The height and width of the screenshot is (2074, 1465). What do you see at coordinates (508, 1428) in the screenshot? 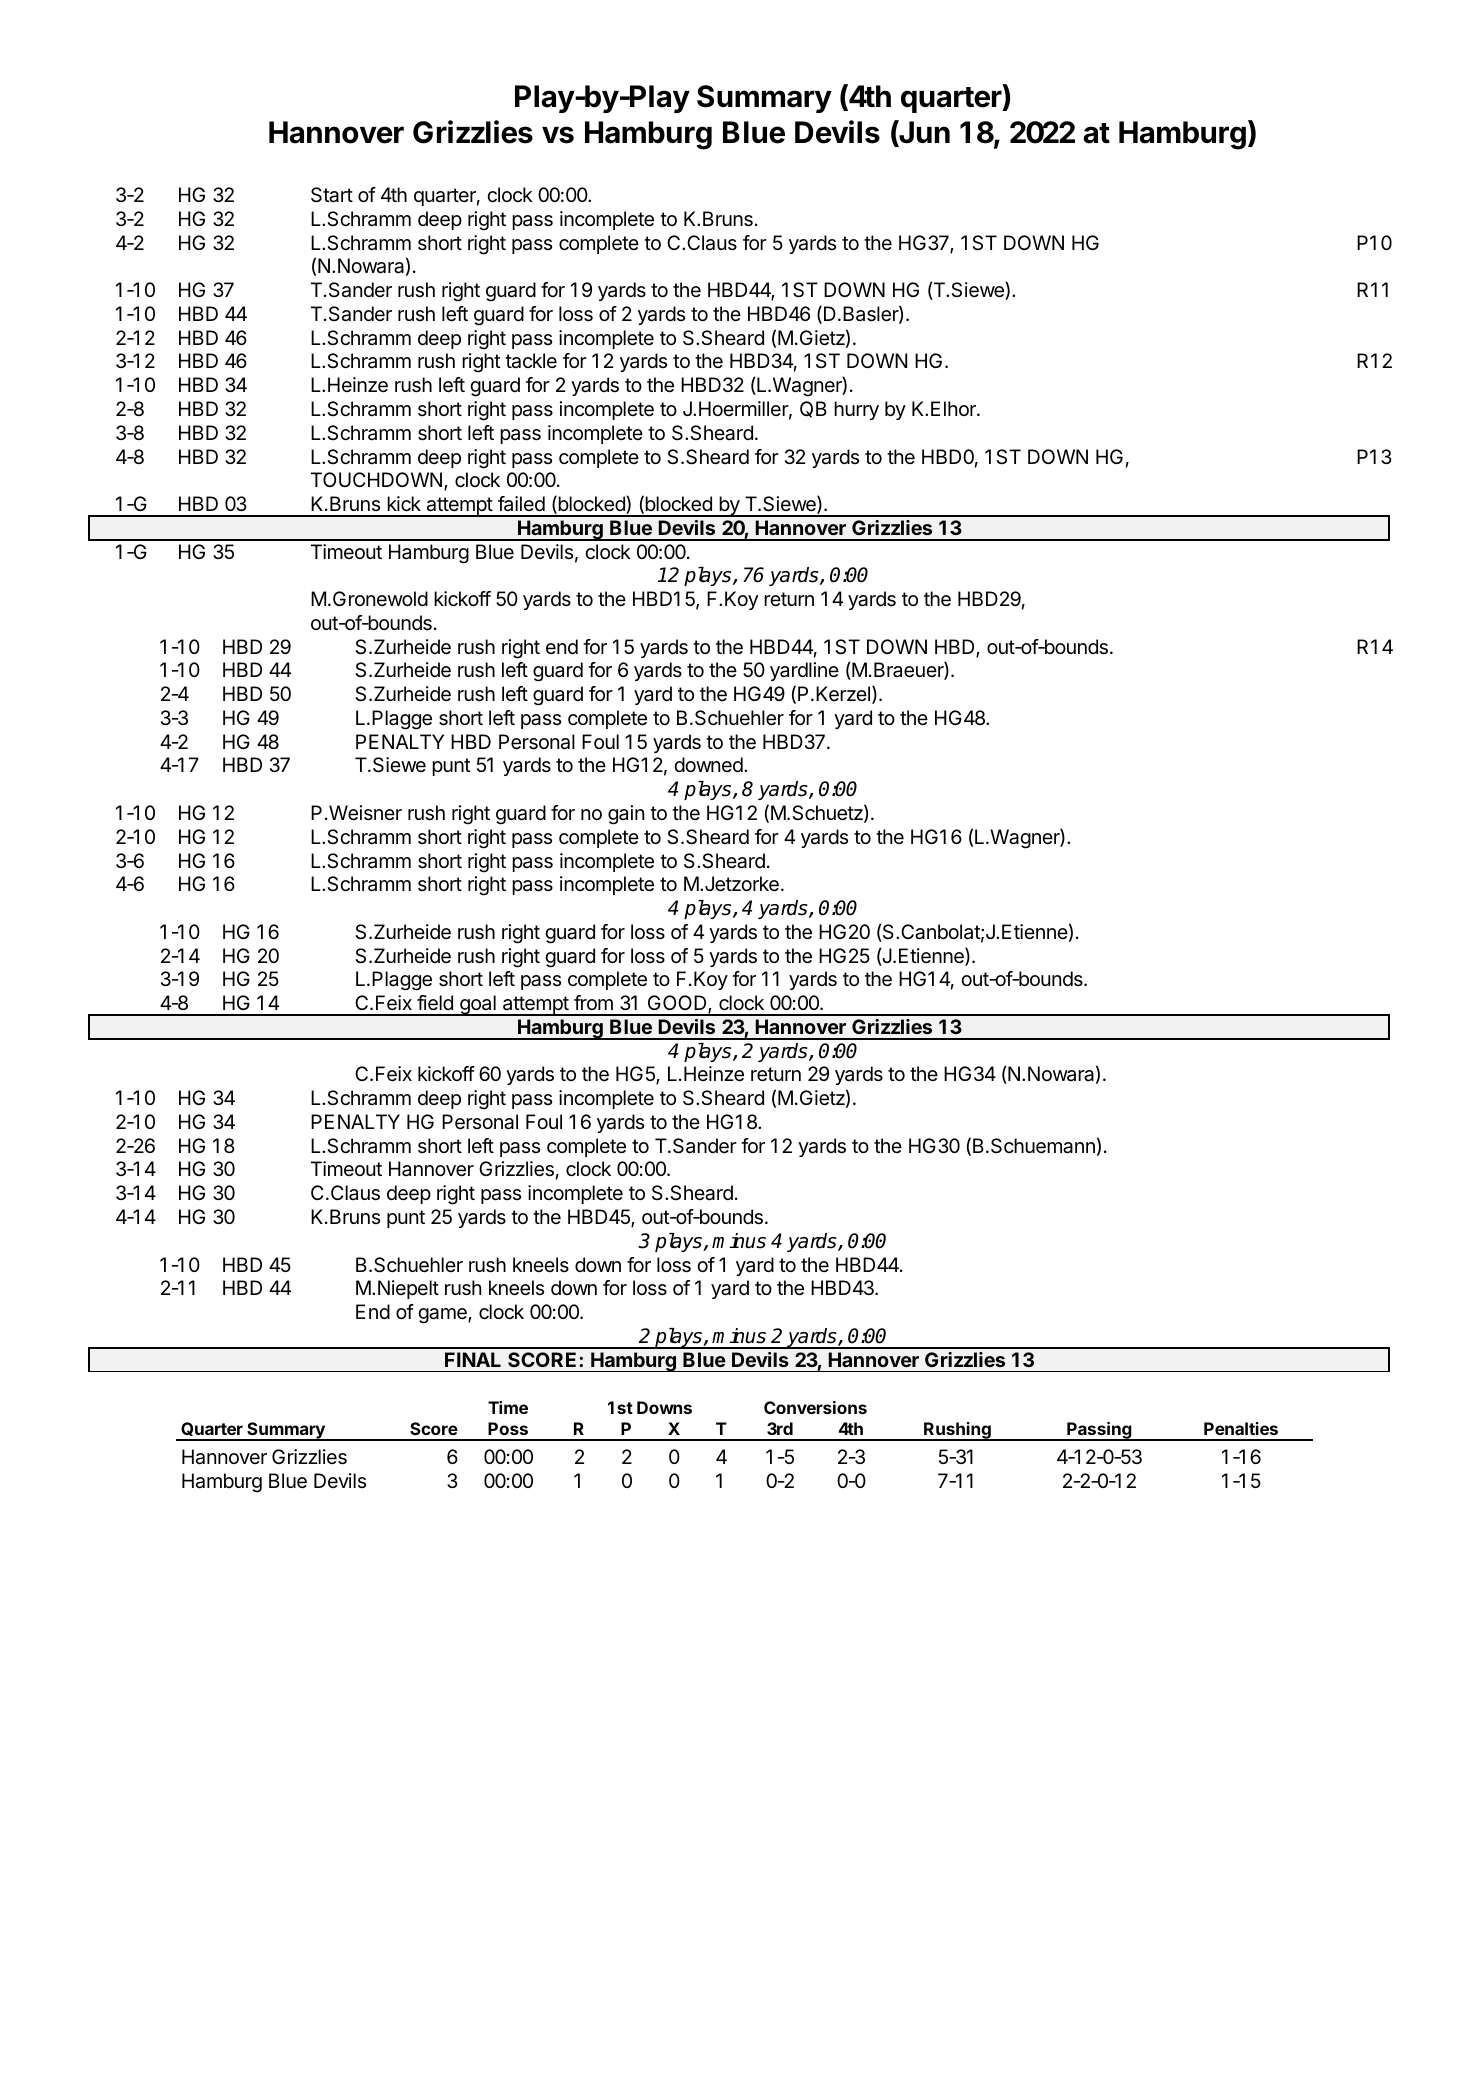
I see `Poss` at bounding box center [508, 1428].
